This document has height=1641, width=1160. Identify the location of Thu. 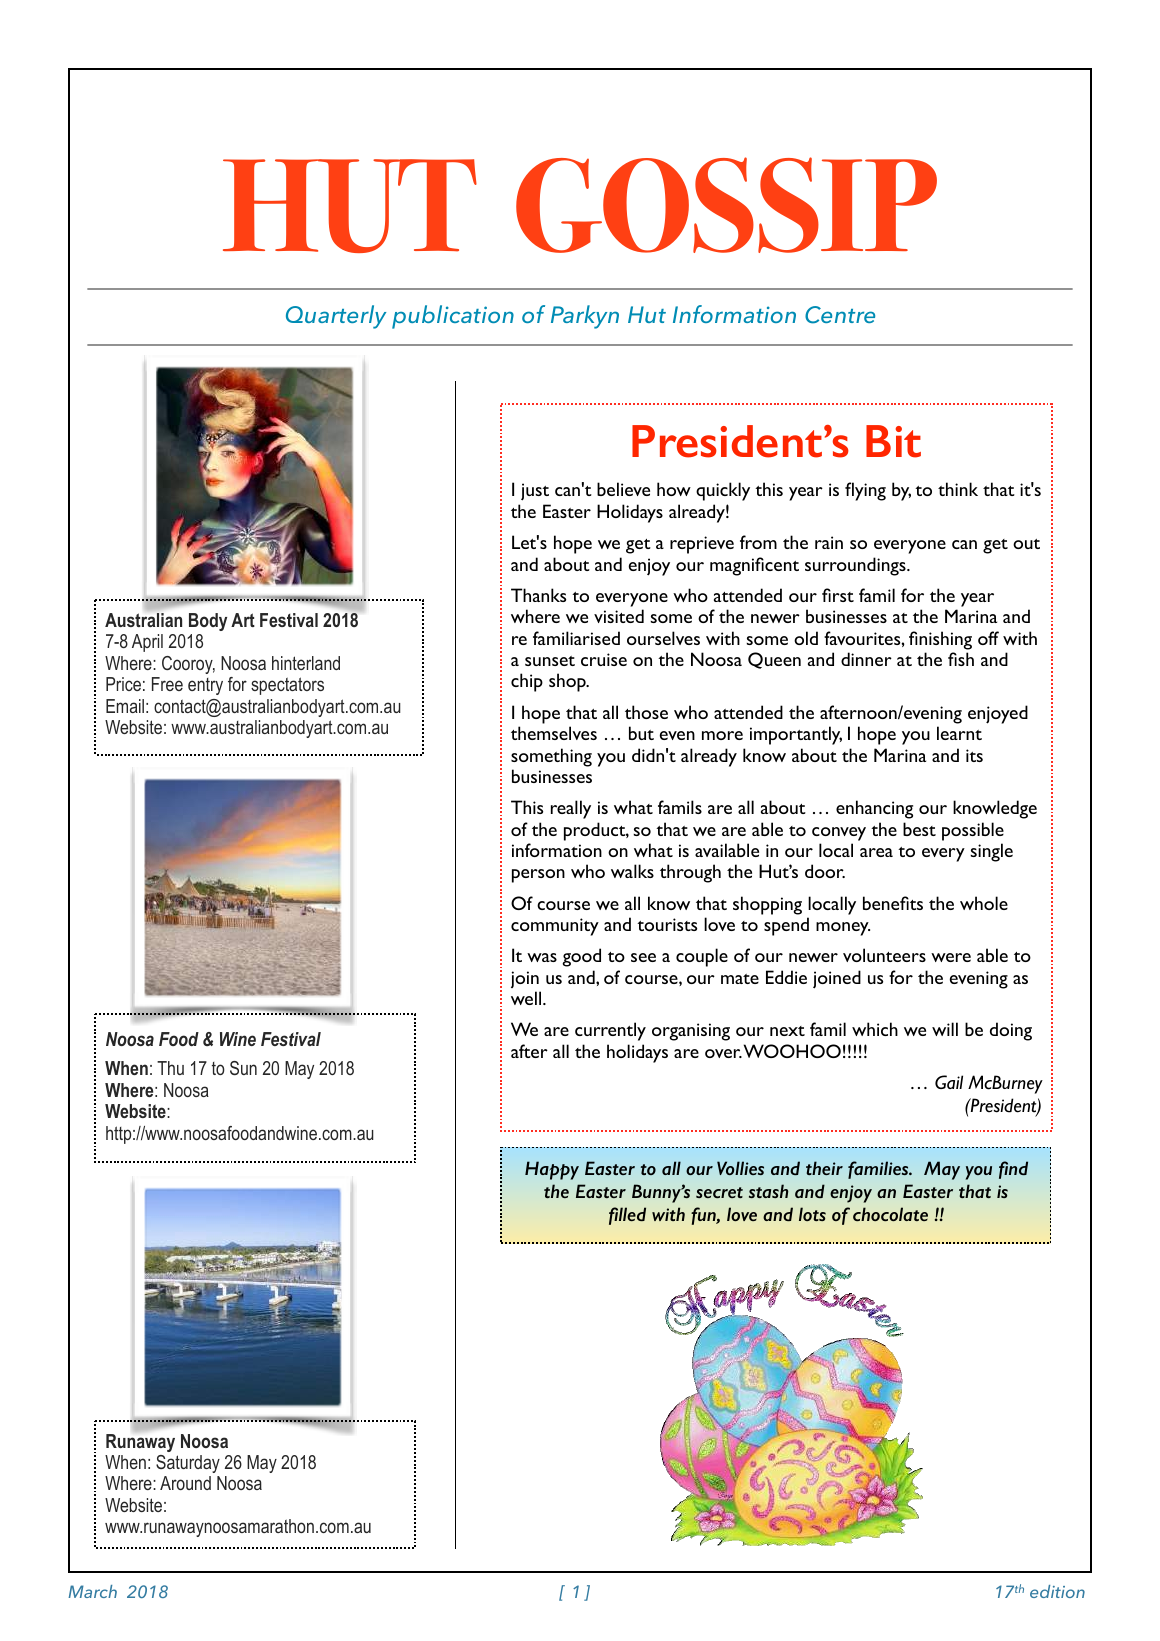
(170, 1068).
